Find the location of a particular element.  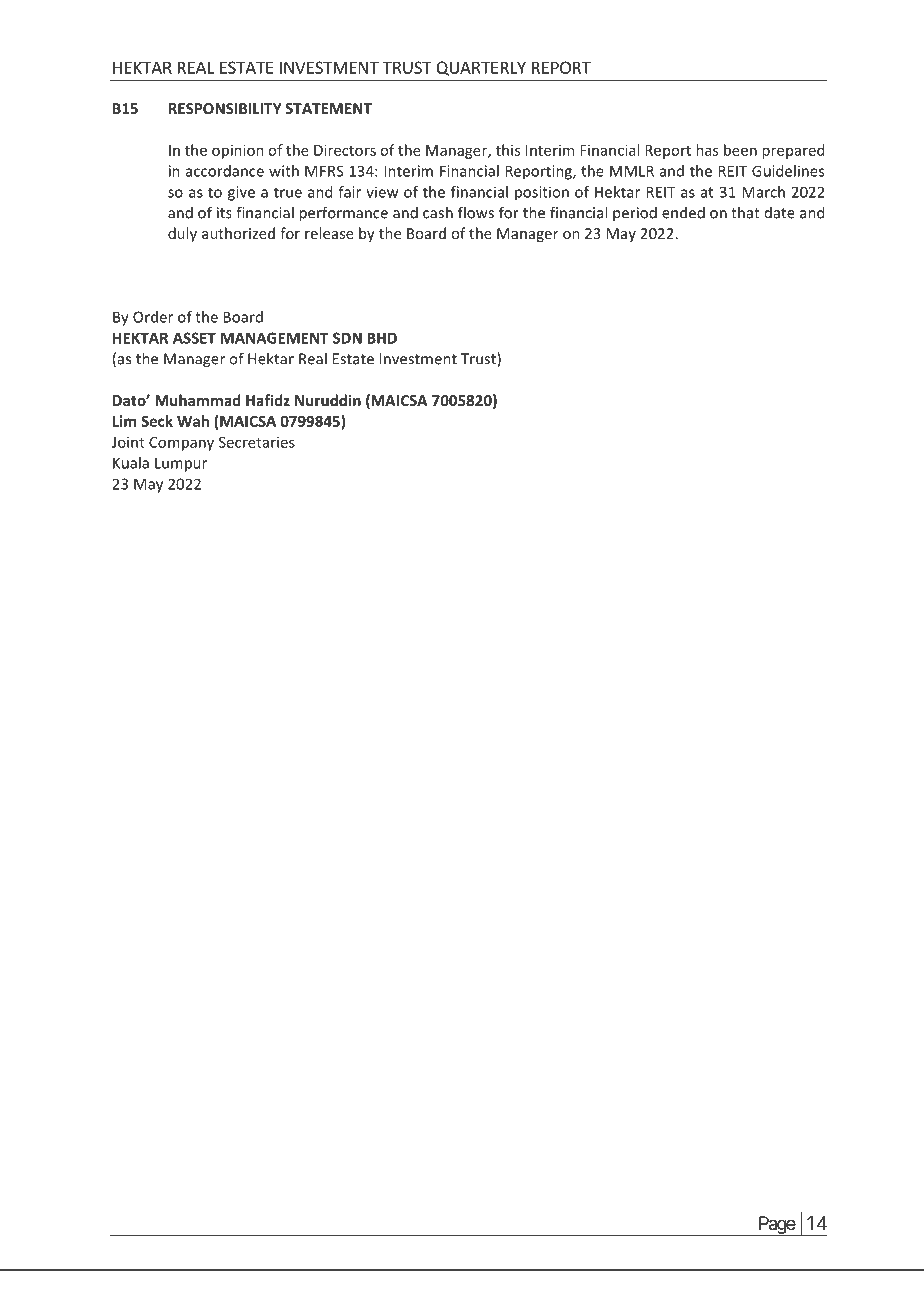

release is located at coordinates (329, 233).
